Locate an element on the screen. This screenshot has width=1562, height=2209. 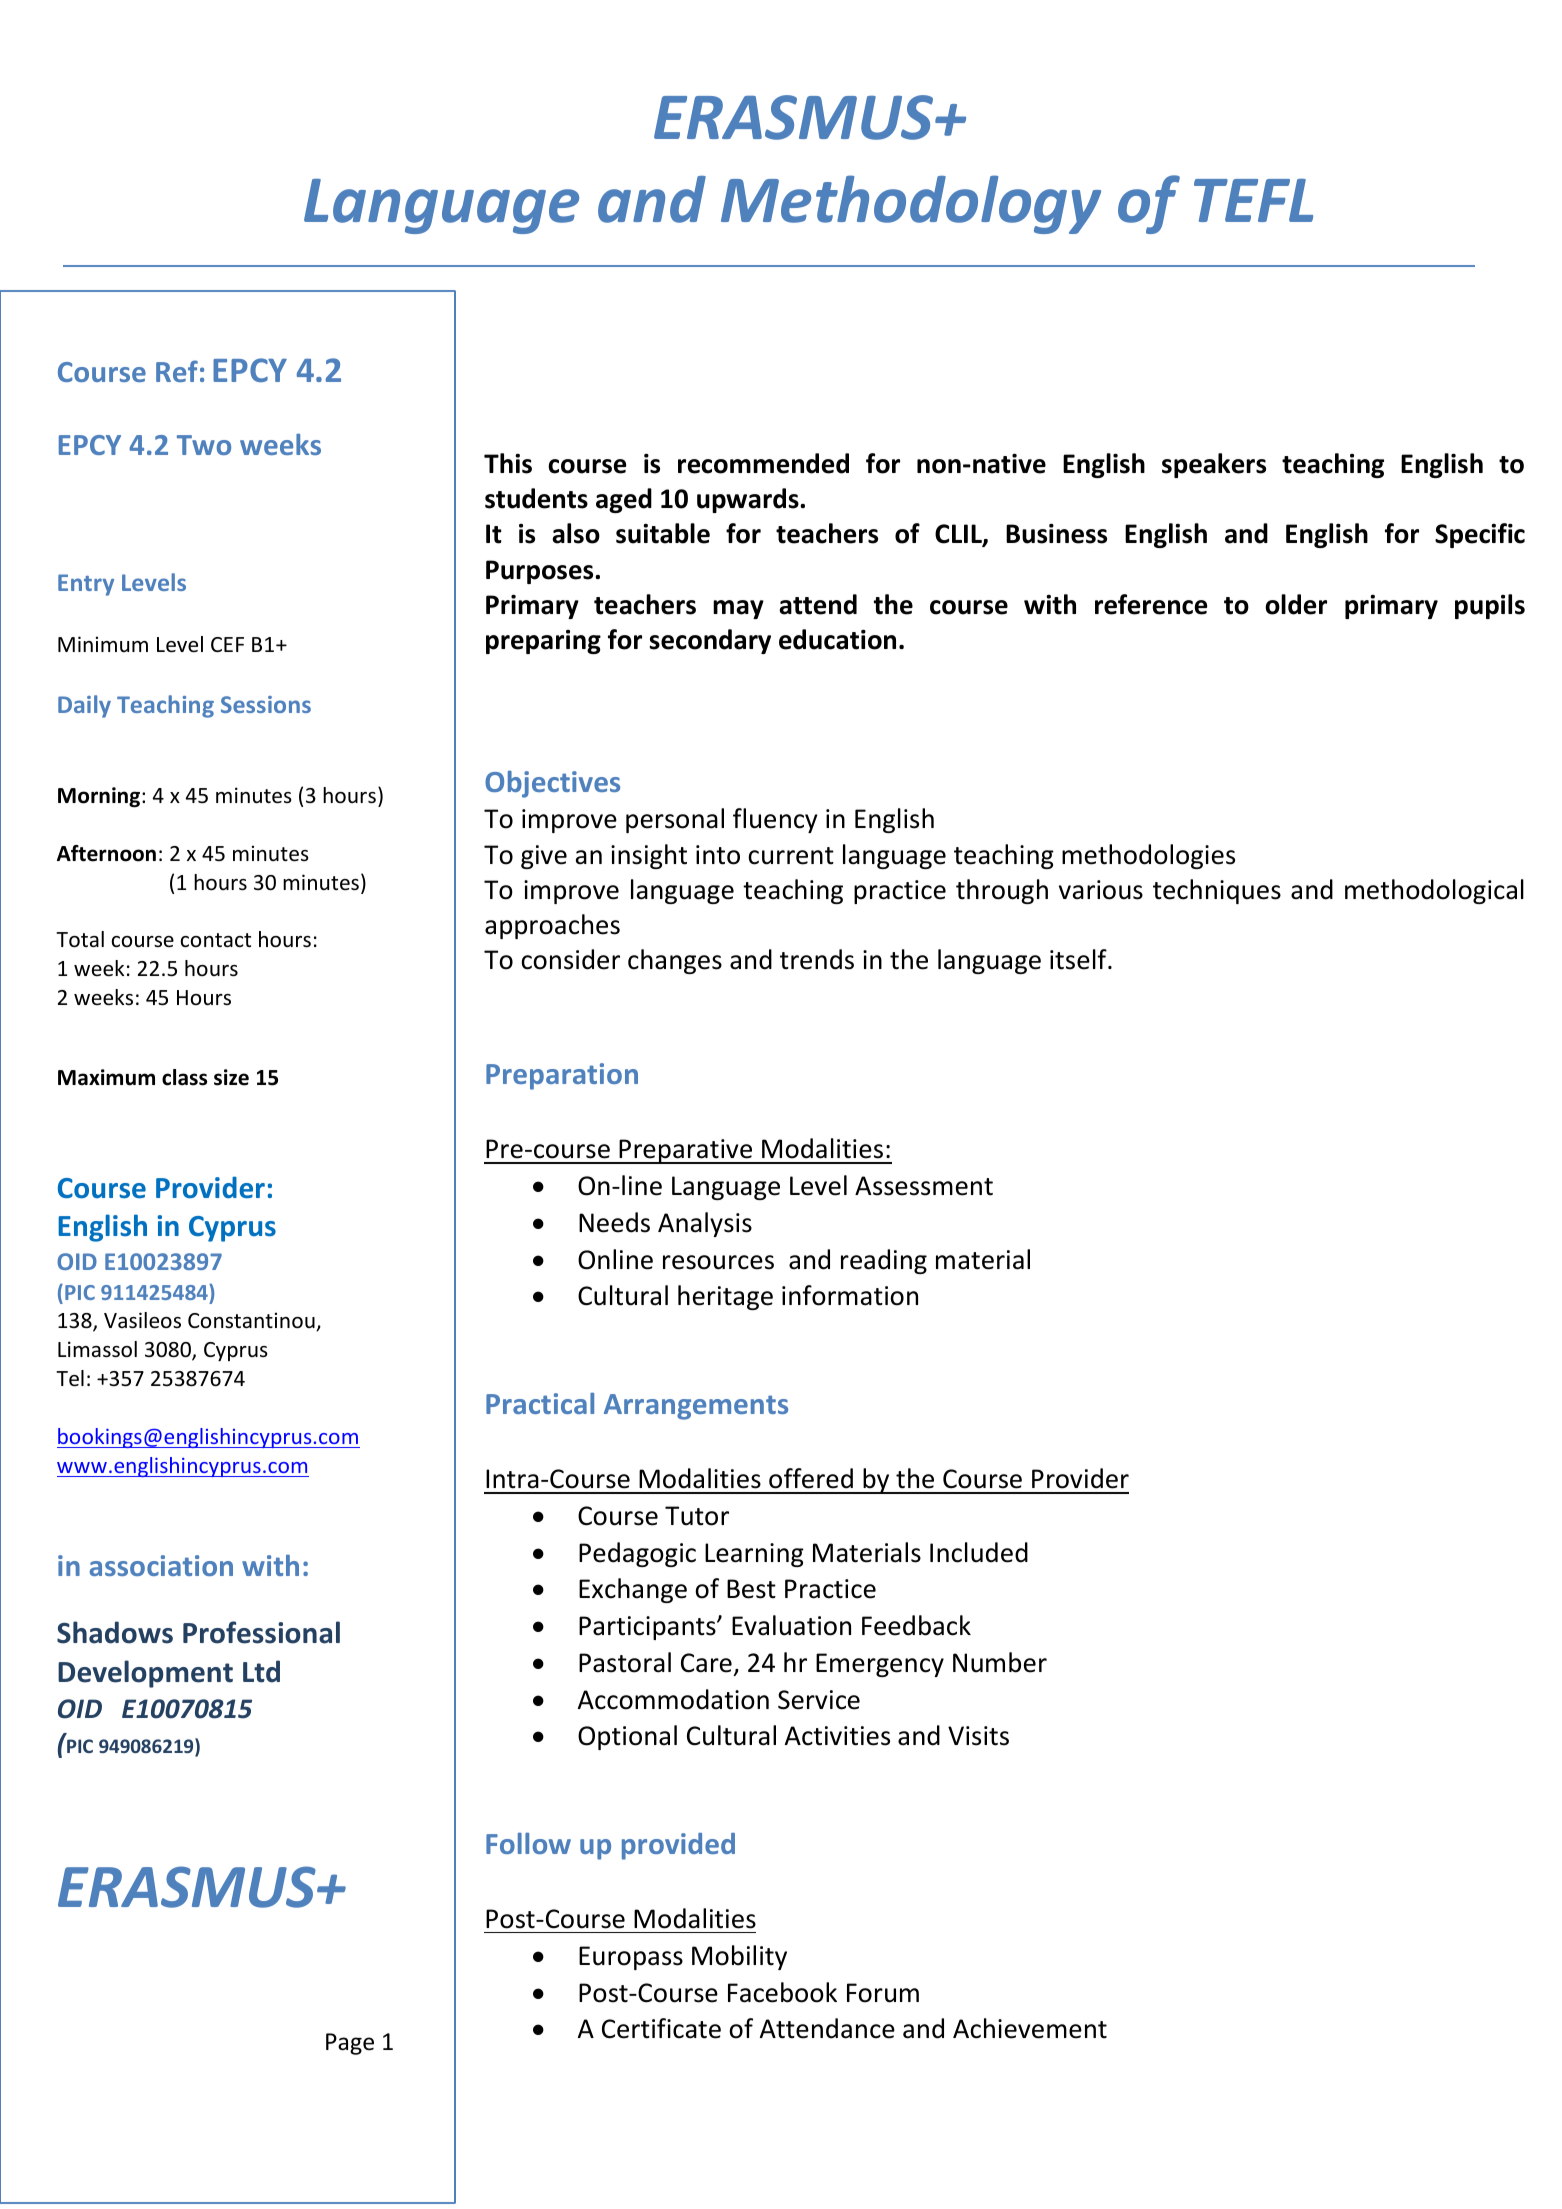
Methodology is located at coordinates (911, 204).
